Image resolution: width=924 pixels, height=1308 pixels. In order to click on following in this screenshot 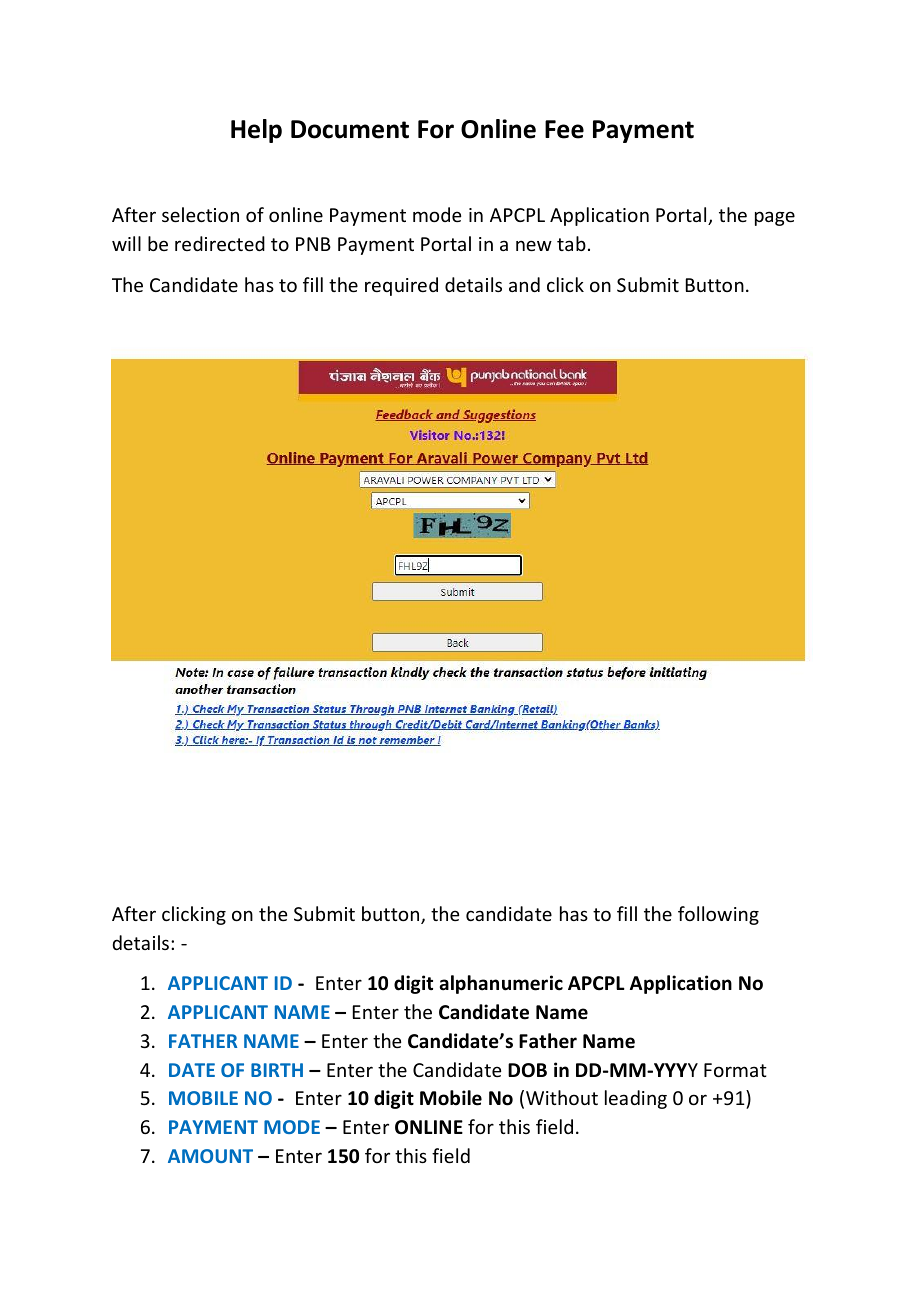, I will do `click(718, 915)`.
